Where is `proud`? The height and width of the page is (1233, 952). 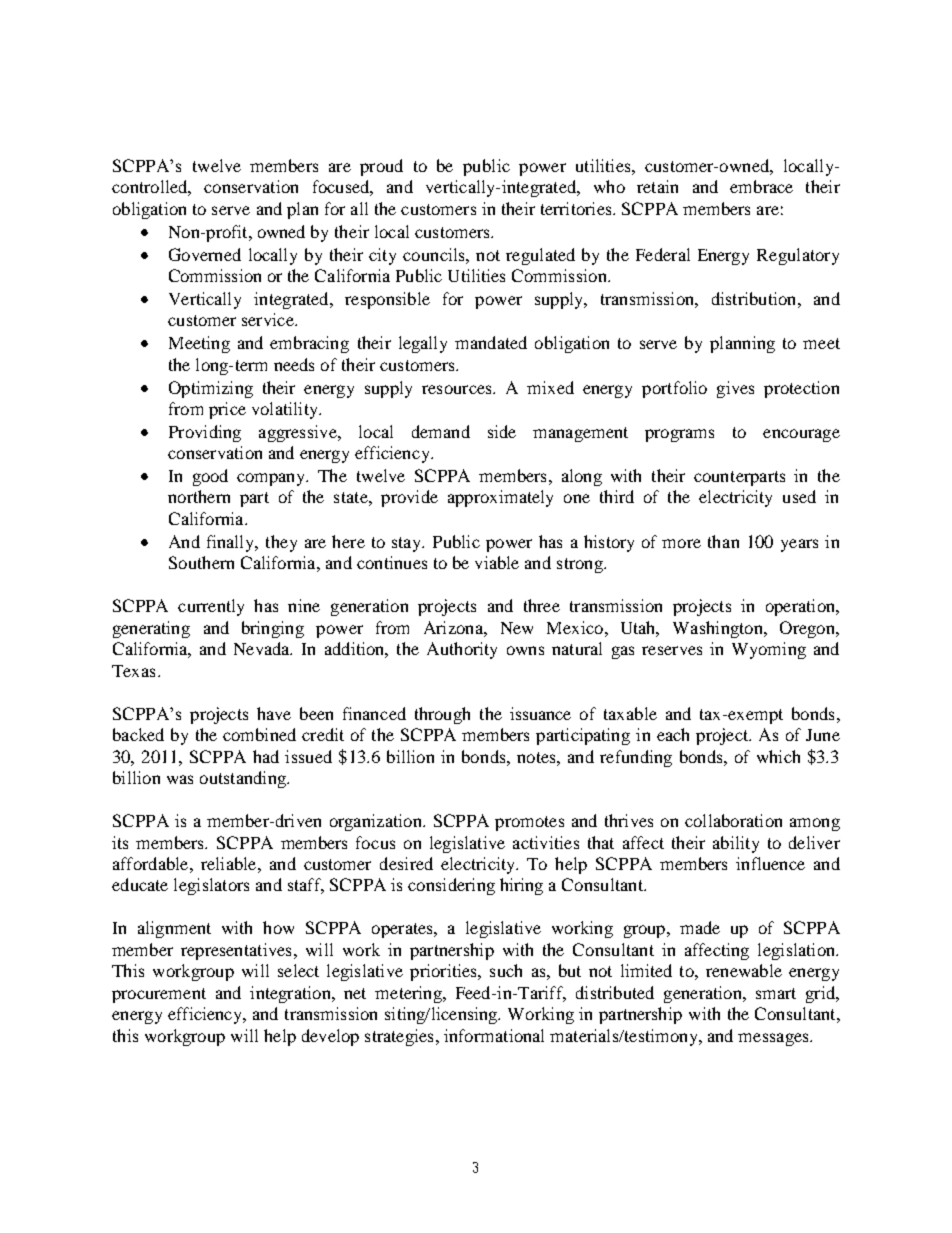
proud is located at coordinates (381, 167).
